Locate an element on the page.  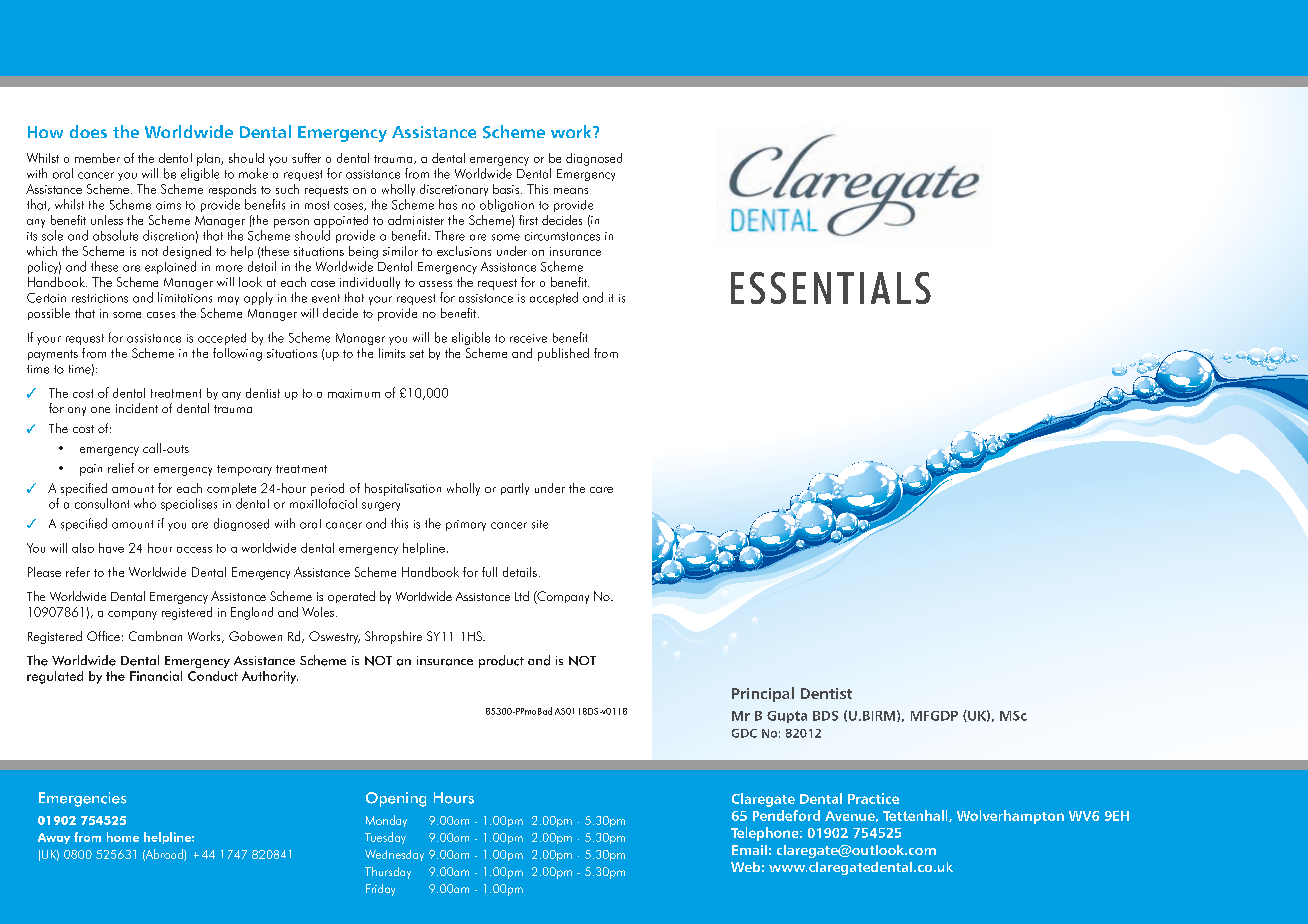
means is located at coordinates (571, 191).
